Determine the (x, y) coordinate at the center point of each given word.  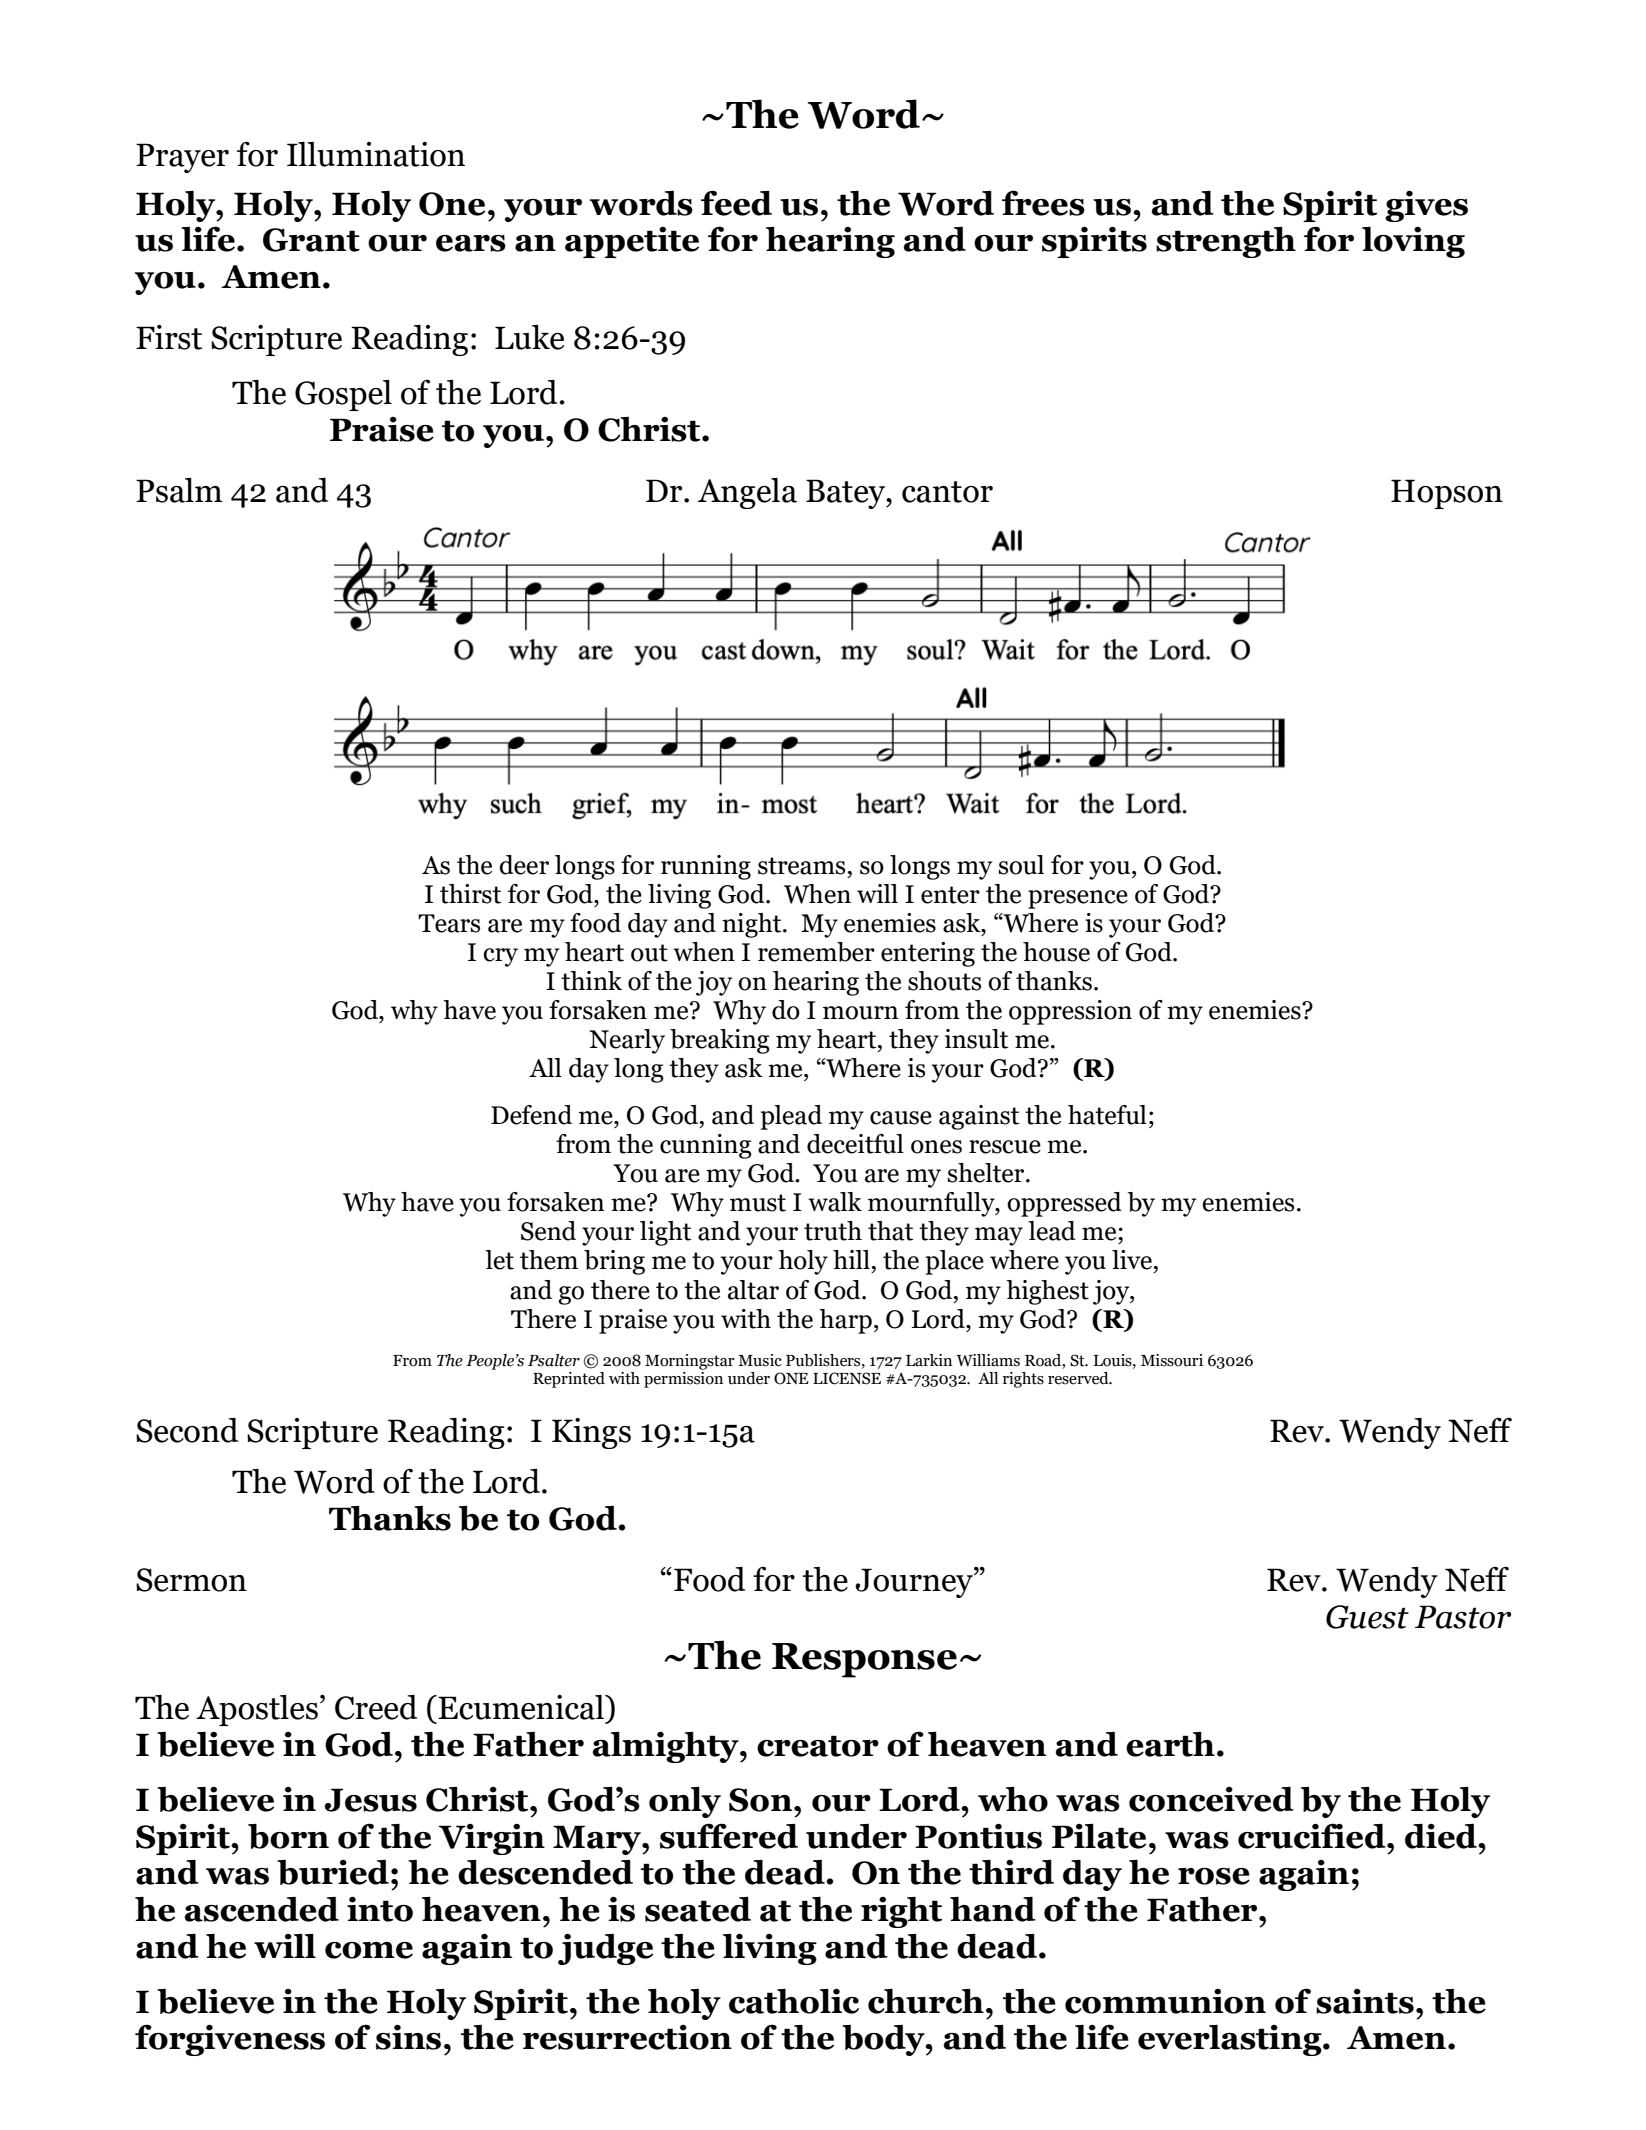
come (369, 1950)
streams (801, 866)
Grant (311, 240)
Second (187, 1430)
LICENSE (847, 1378)
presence (1078, 899)
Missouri (1172, 1360)
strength (1226, 242)
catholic (794, 2001)
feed (736, 203)
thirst (470, 894)
